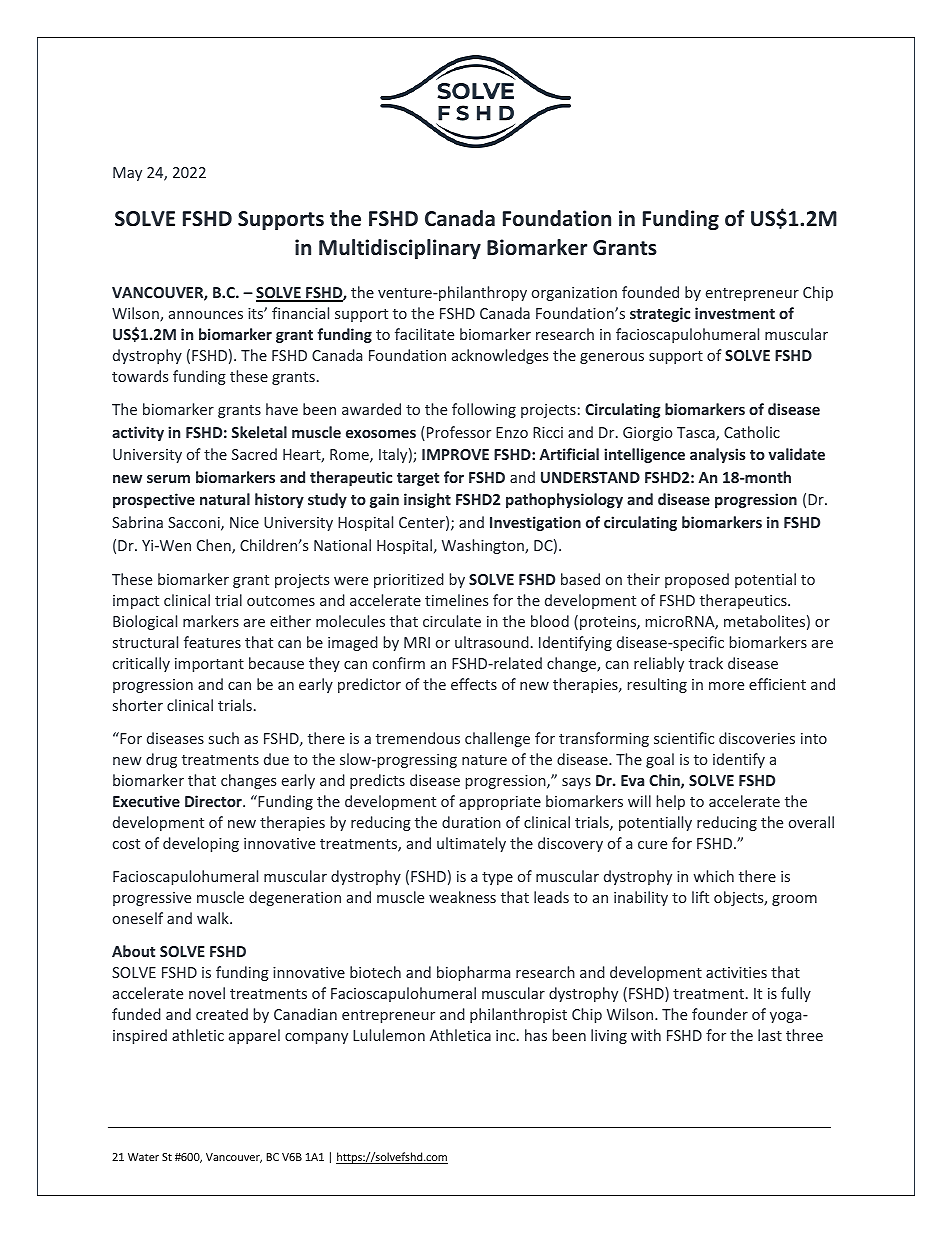 The height and width of the screenshot is (1233, 952). Describe the element at coordinates (400, 249) in the screenshot. I see `Multidisciplinary` at that location.
